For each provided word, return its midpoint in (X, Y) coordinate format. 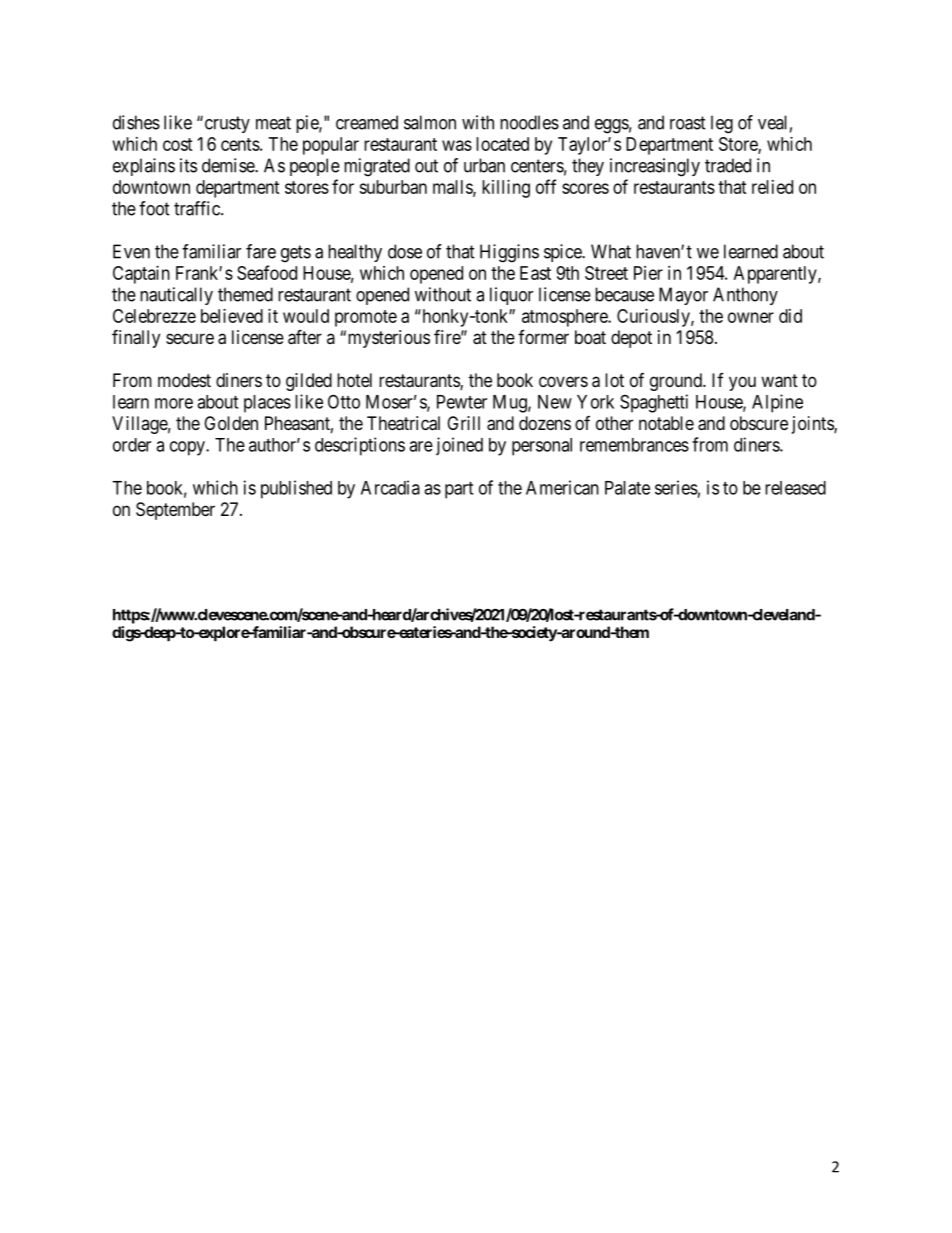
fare (261, 251)
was (457, 145)
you (742, 383)
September (175, 511)
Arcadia (390, 487)
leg (722, 124)
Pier (648, 273)
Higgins (509, 253)
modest (184, 380)
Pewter (462, 402)
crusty (226, 124)
